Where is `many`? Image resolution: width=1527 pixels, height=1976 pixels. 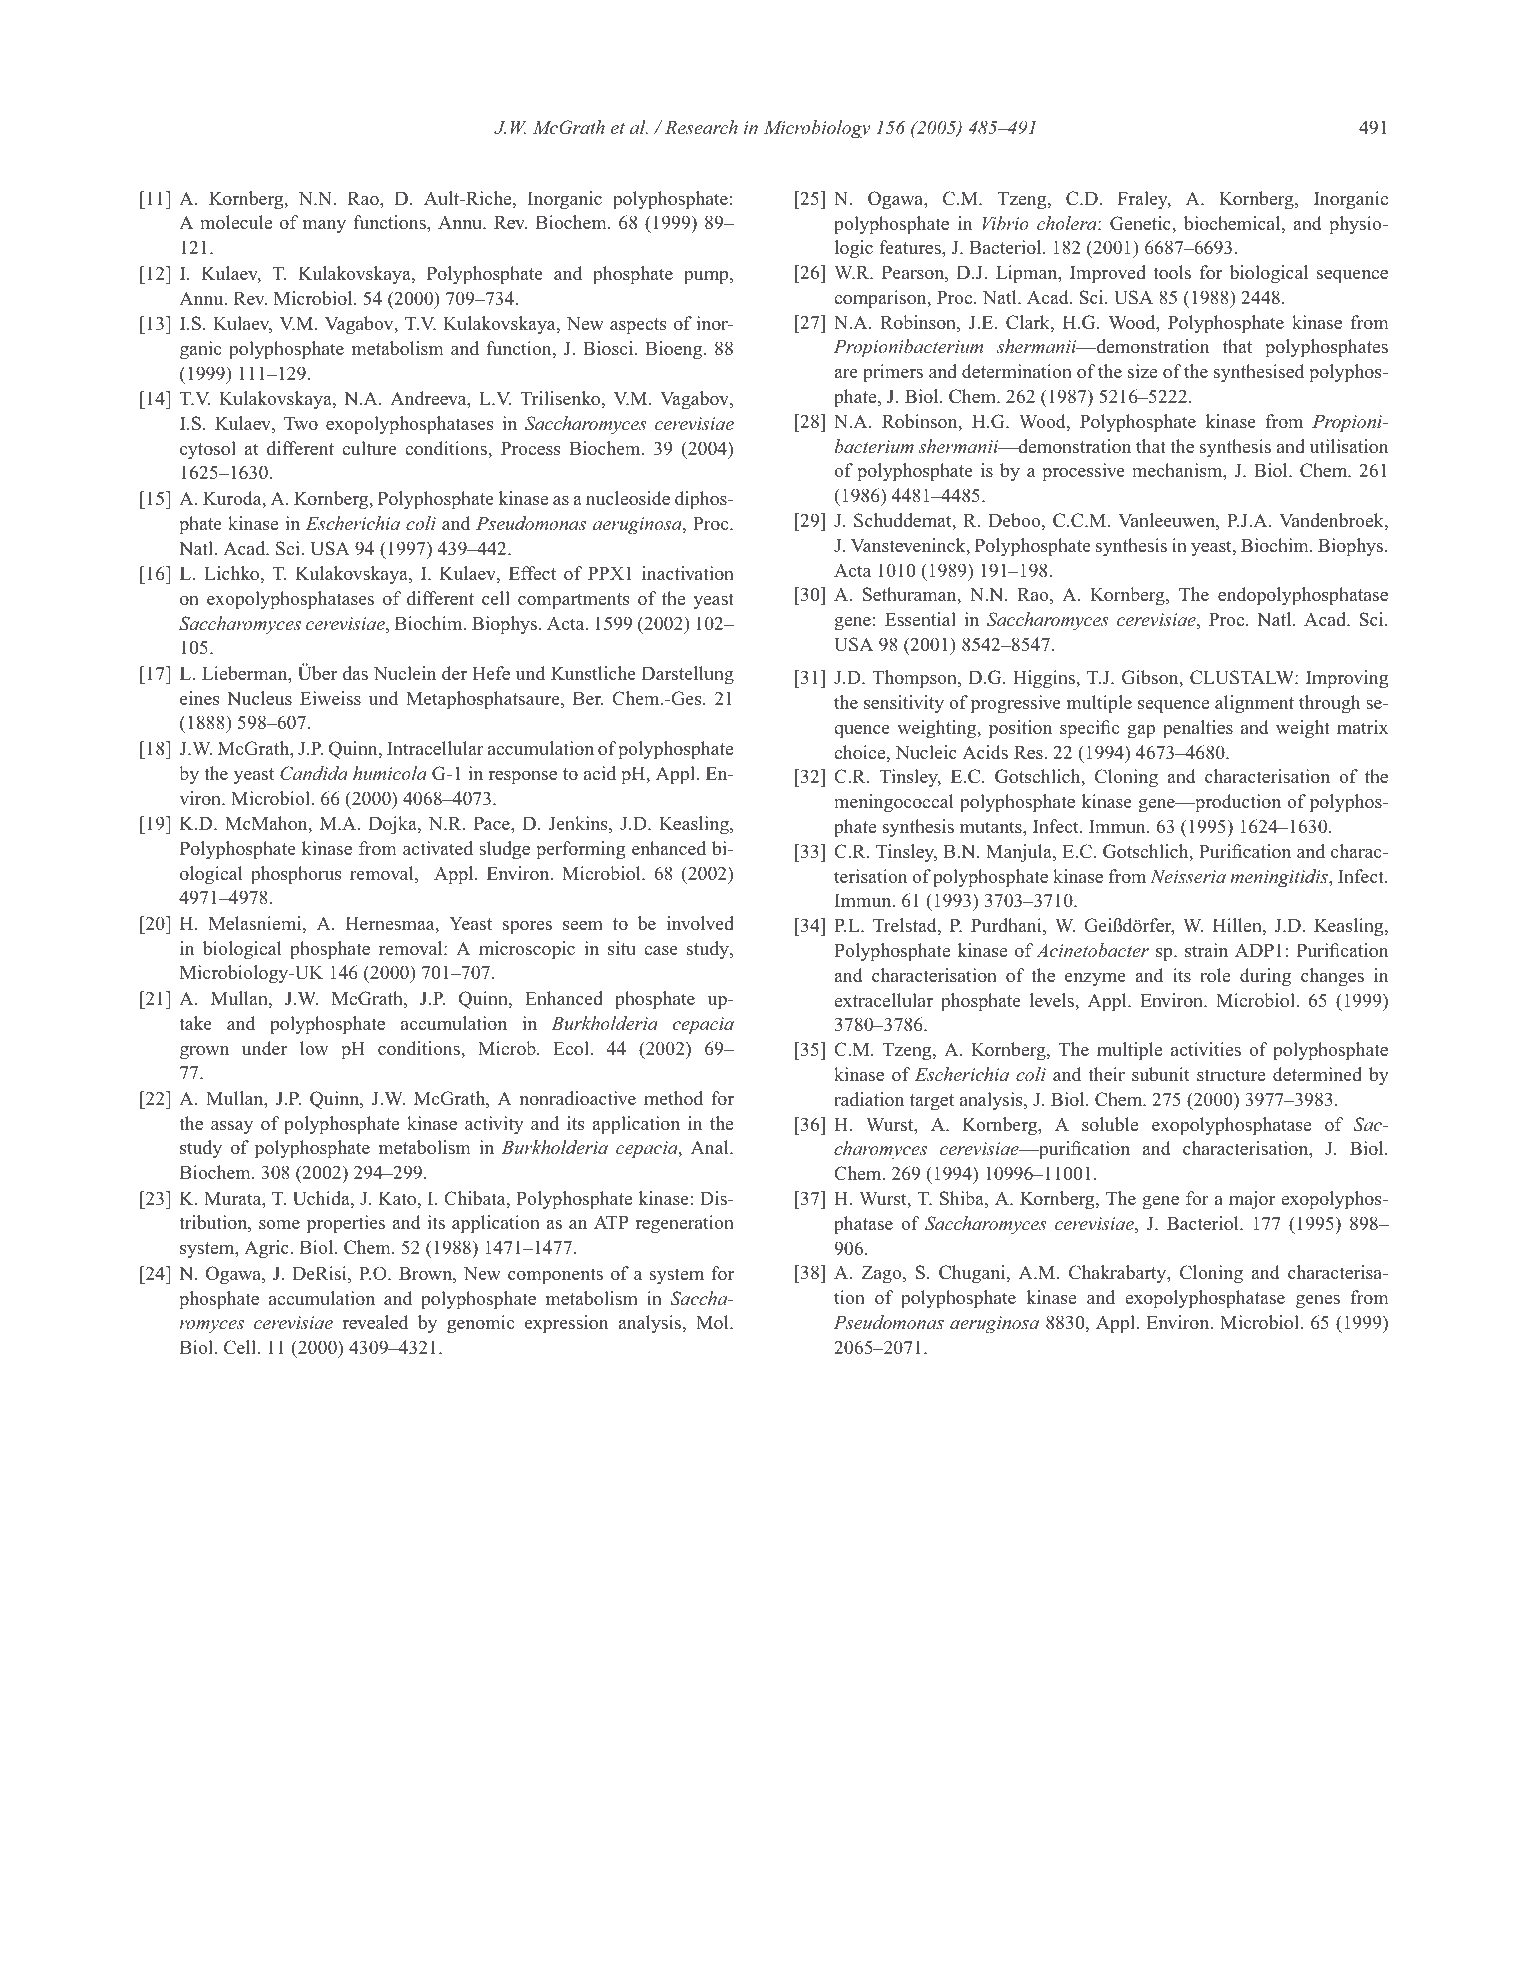
many is located at coordinates (324, 226).
